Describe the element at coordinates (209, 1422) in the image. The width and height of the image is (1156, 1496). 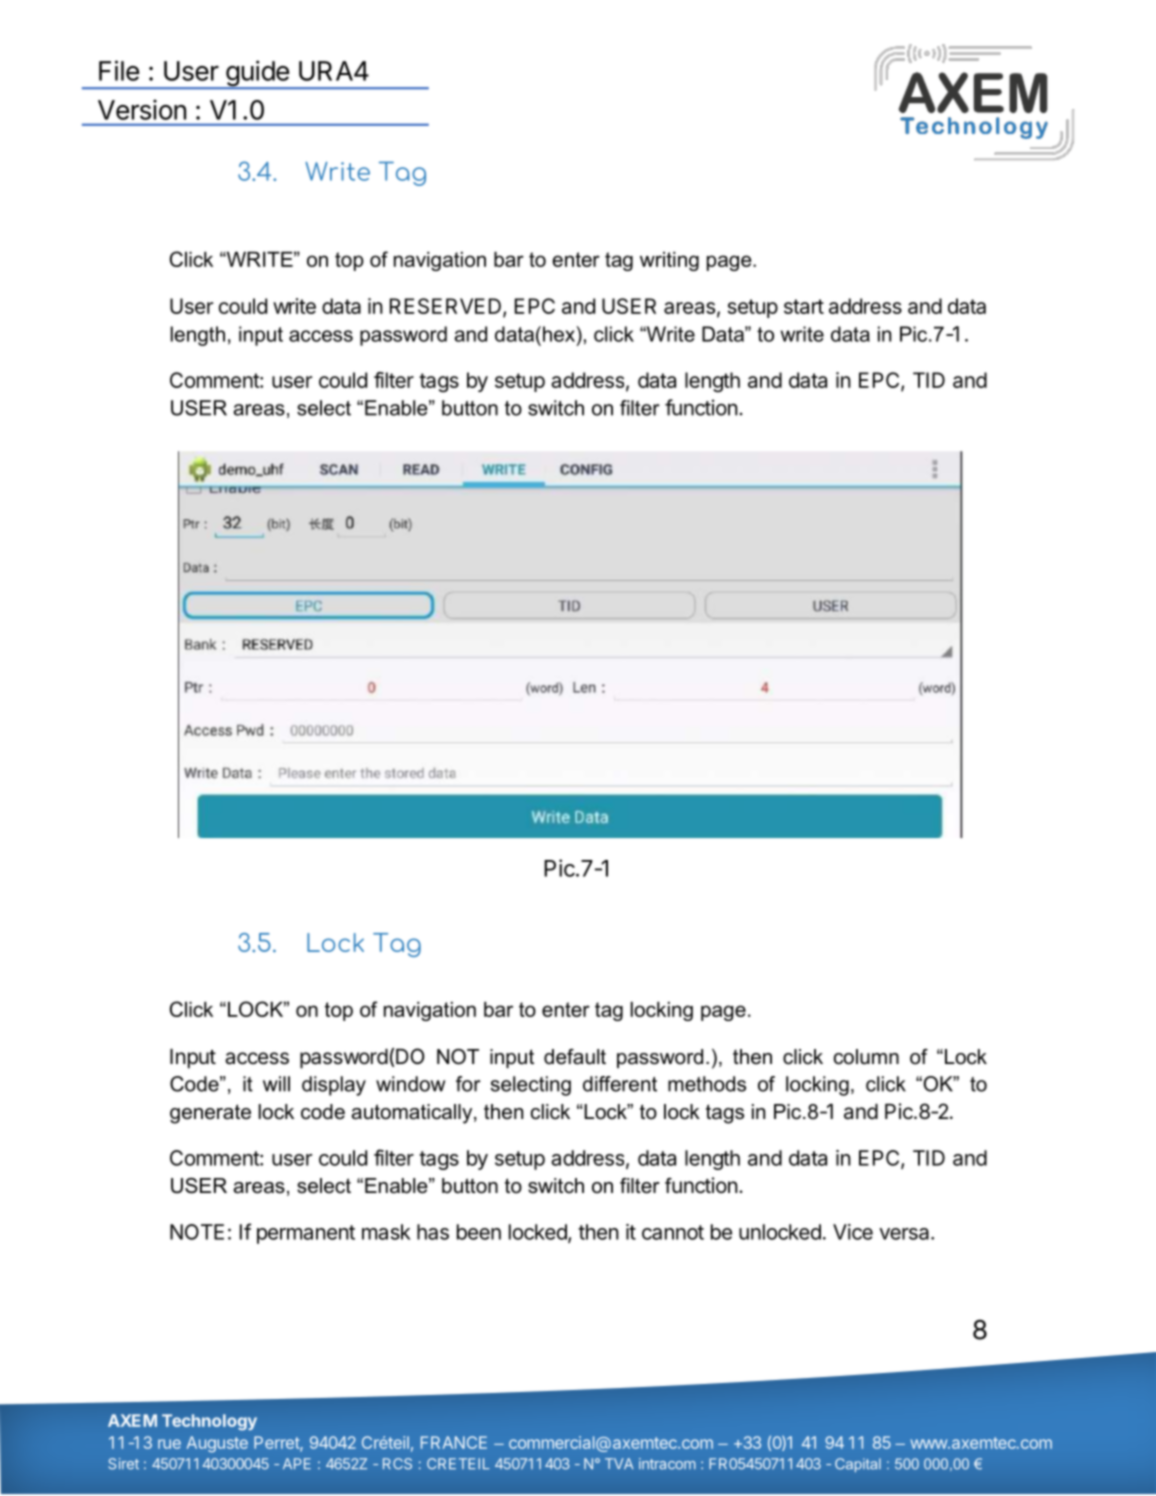
I see `Technology` at that location.
